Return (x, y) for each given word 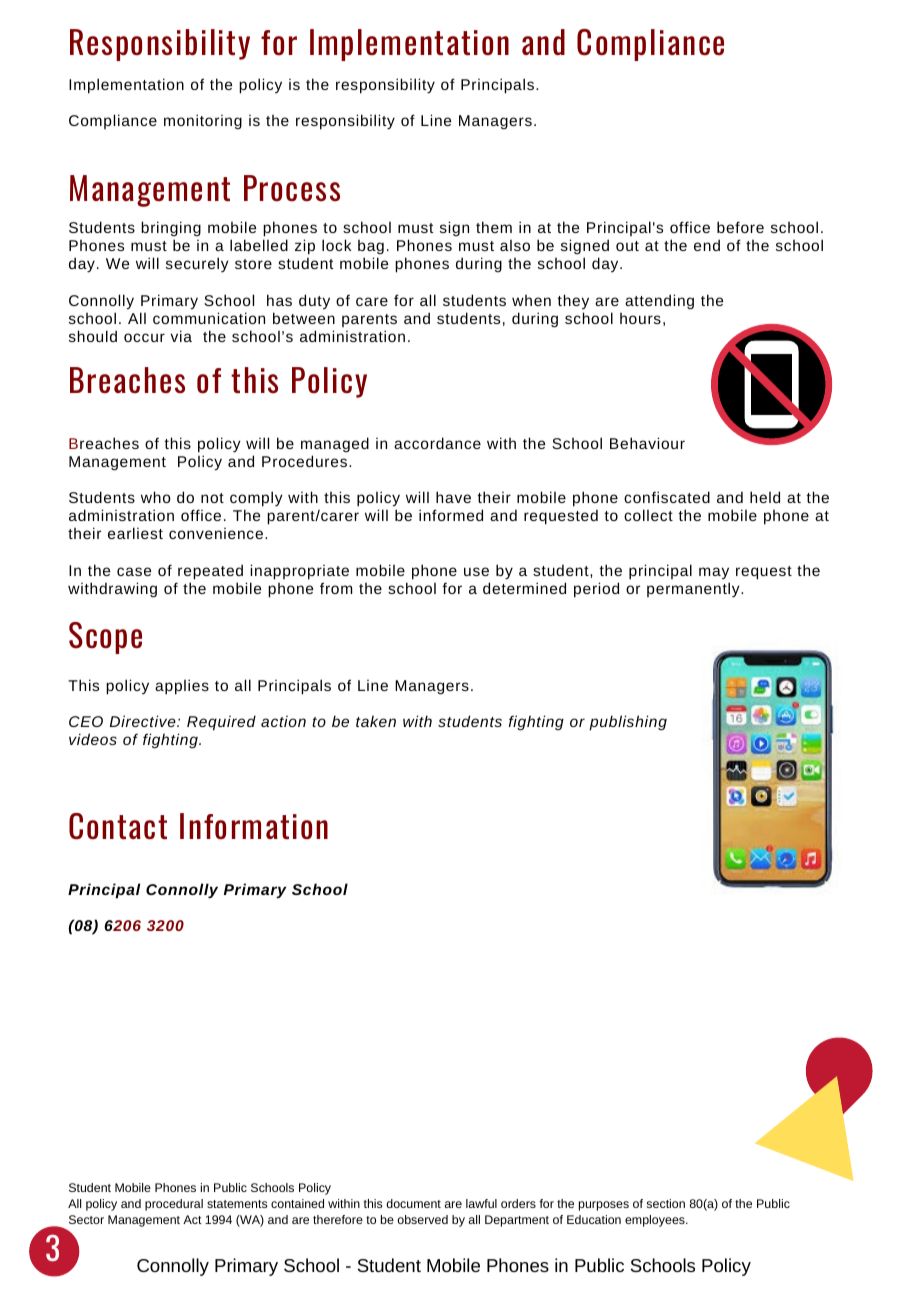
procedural (174, 1205)
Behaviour (647, 443)
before (740, 227)
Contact (118, 826)
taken (376, 721)
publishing (628, 723)
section (666, 1203)
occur (144, 337)
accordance (437, 443)
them (494, 227)
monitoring (203, 121)
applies (182, 687)
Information (254, 826)
